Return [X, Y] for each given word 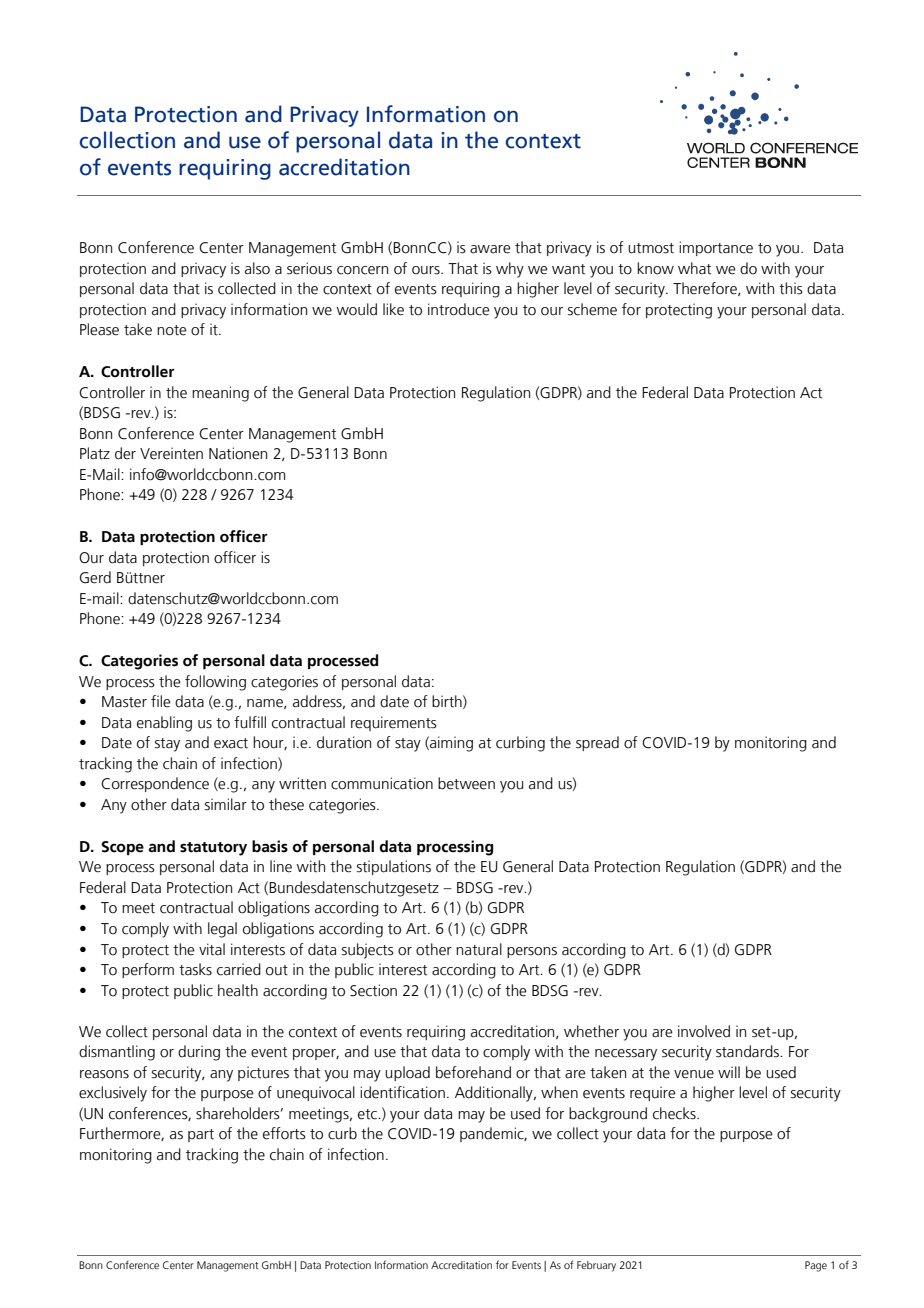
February [596, 1266]
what [694, 268]
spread [597, 743]
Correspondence [155, 784]
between [466, 783]
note [172, 330]
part [201, 1135]
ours [427, 270]
